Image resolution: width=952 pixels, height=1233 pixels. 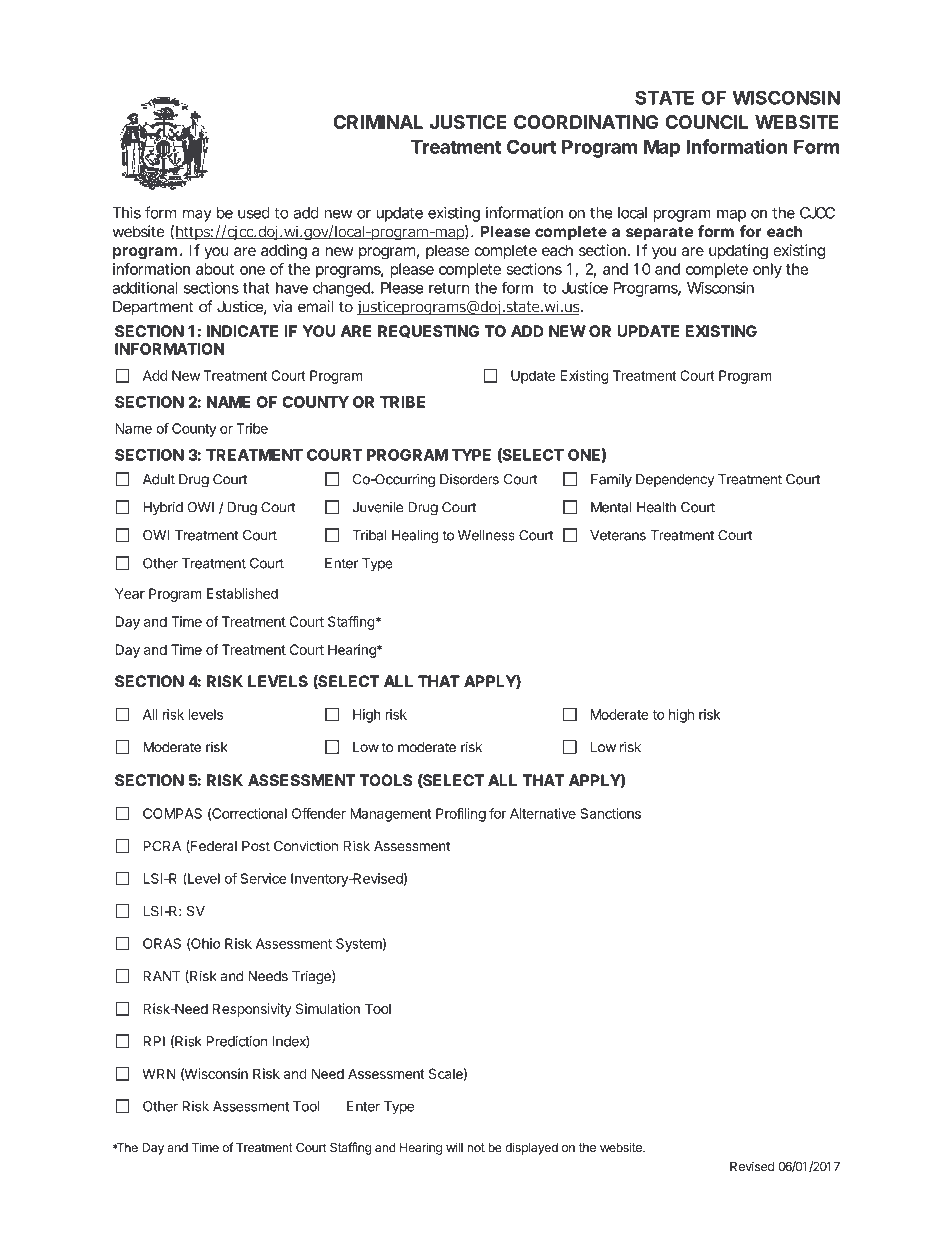 I want to click on Prediction, so click(x=237, y=1041).
